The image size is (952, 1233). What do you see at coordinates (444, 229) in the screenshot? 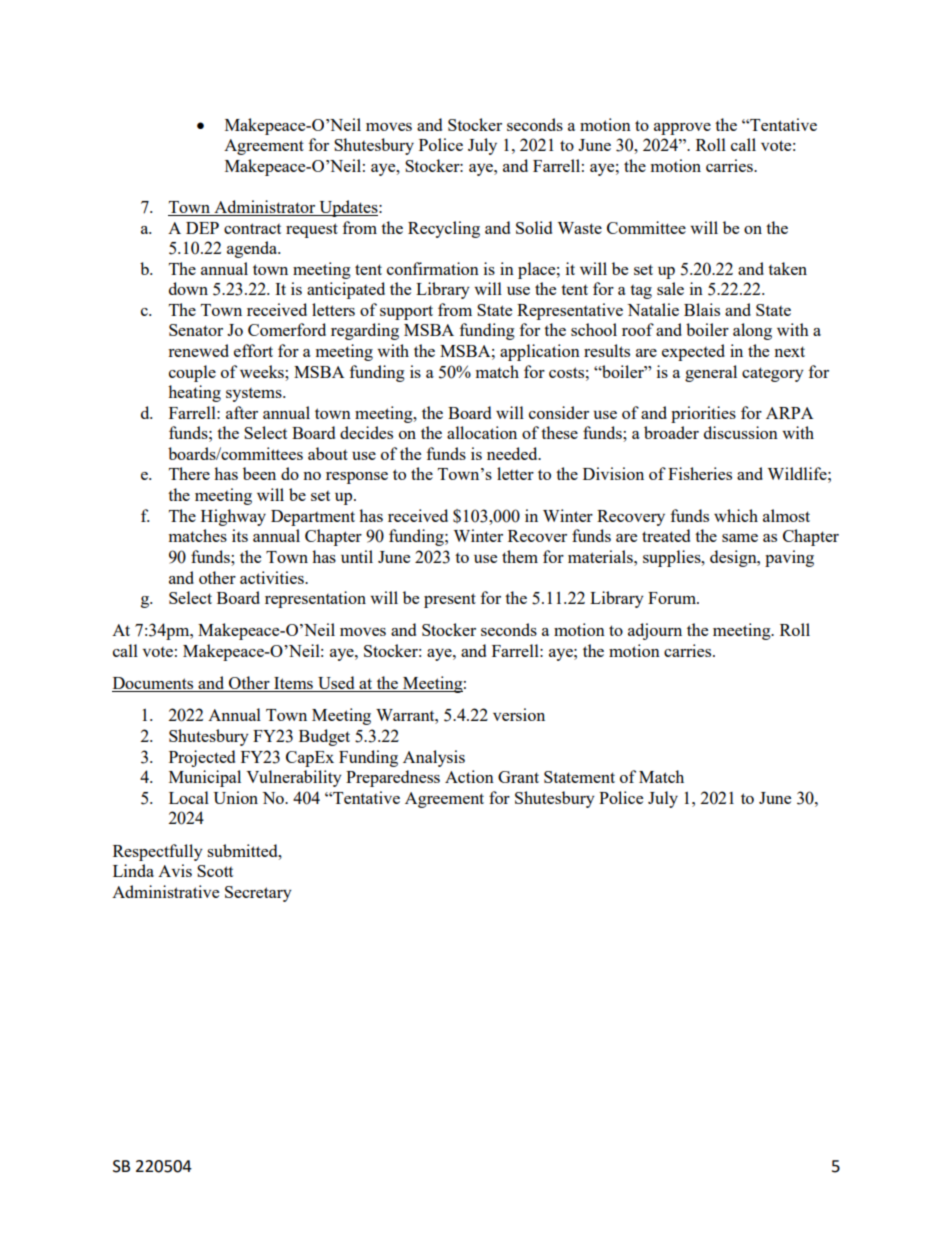
I see `Recycling` at bounding box center [444, 229].
